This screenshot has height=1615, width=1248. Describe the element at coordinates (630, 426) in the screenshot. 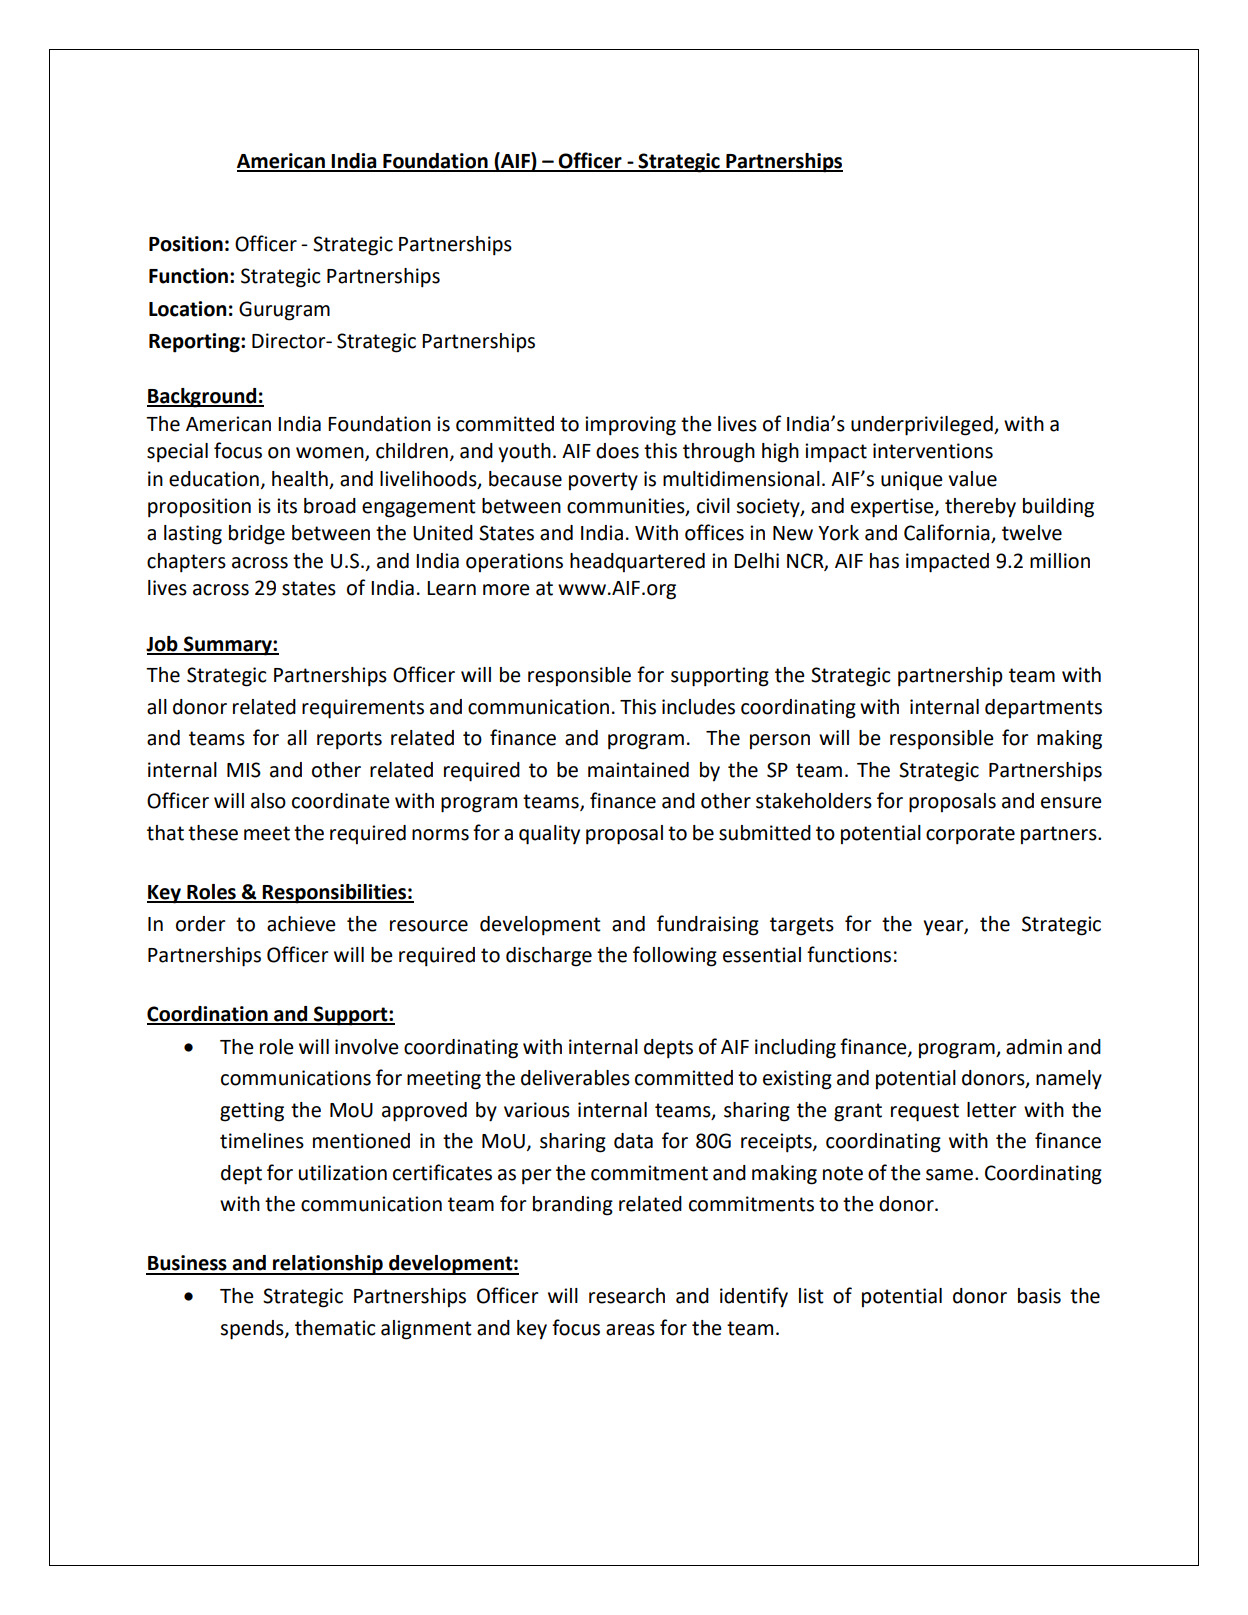

I see `improving` at that location.
